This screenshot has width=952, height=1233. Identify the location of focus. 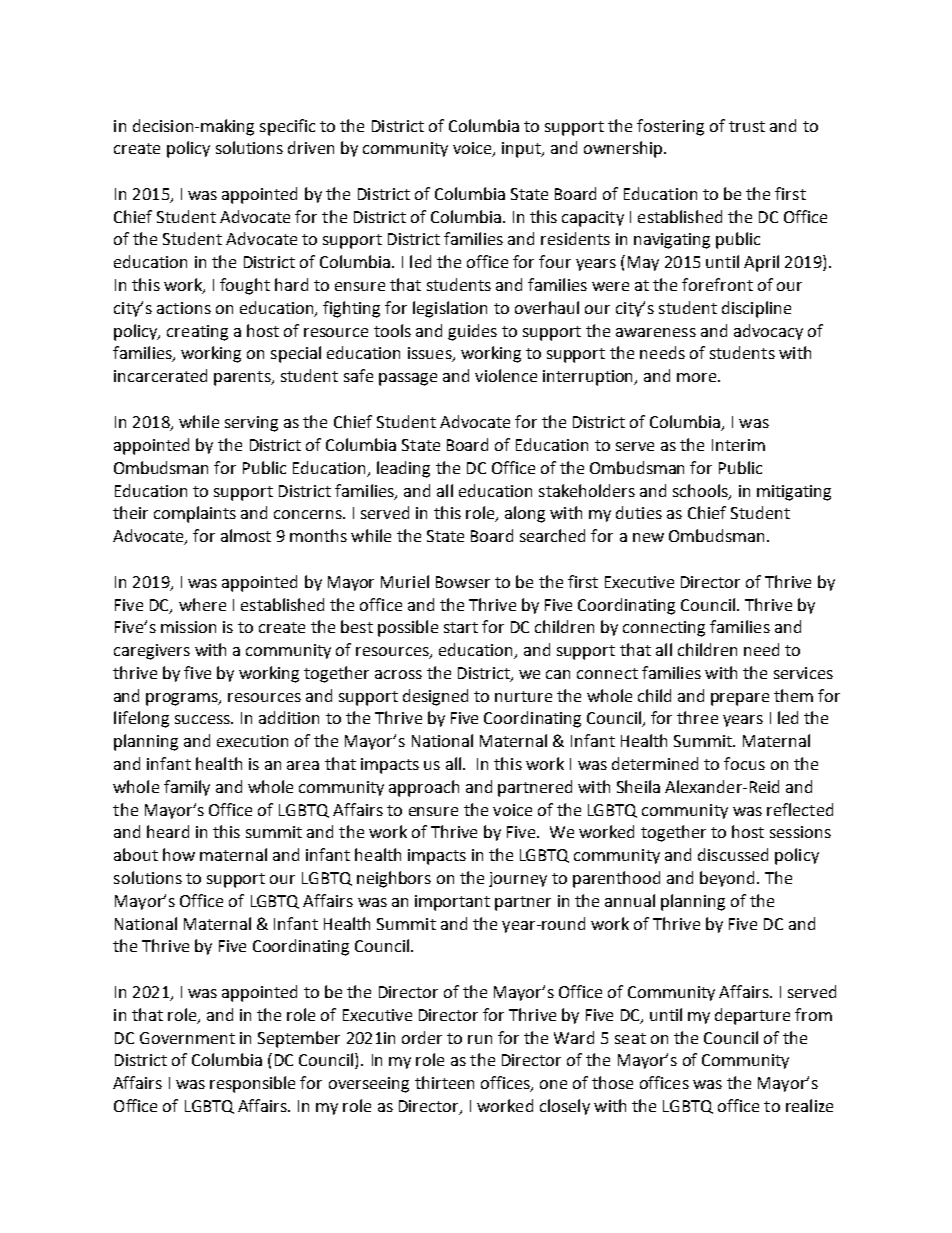
(744, 763).
